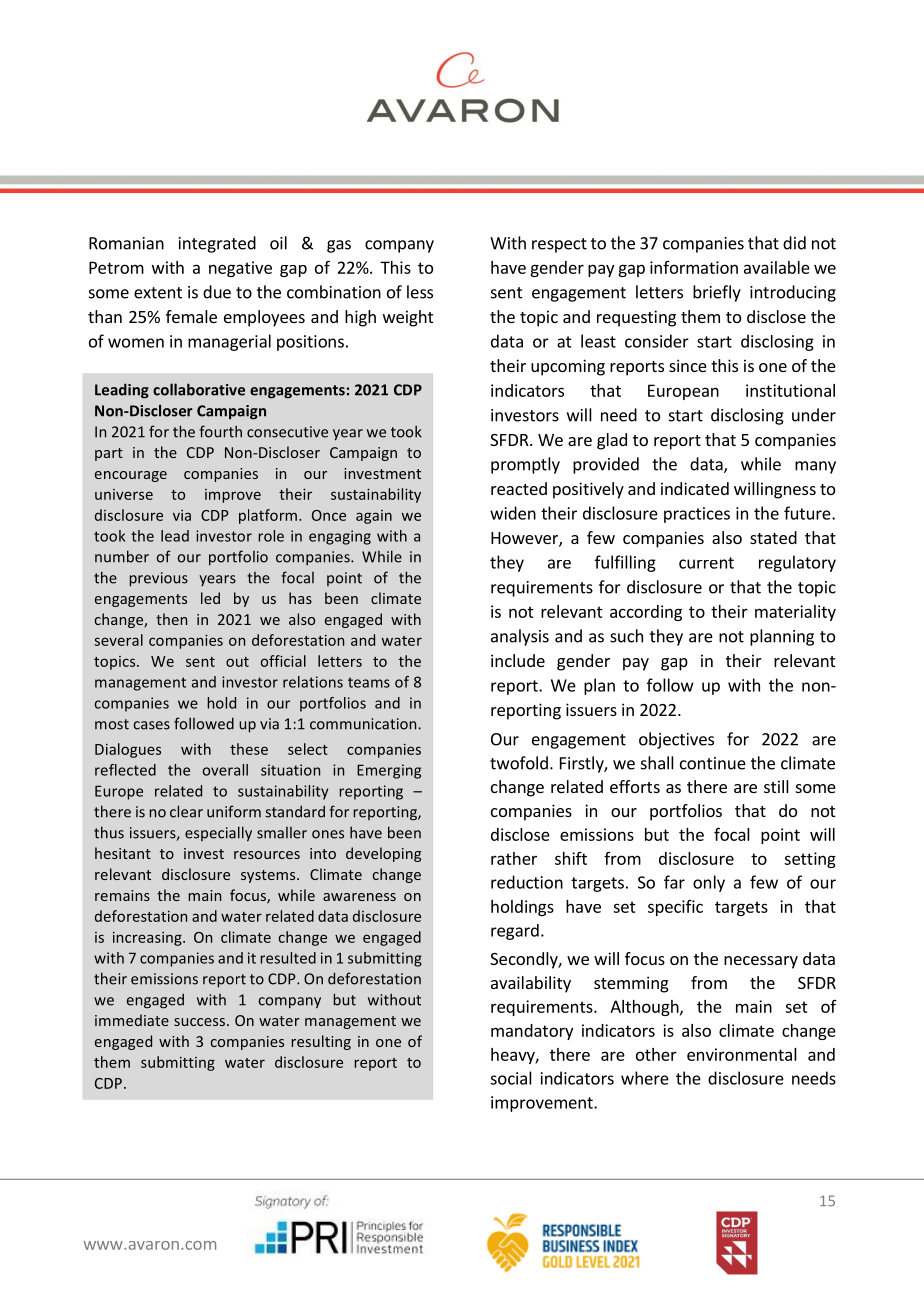 The width and height of the screenshot is (924, 1308). What do you see at coordinates (217, 244) in the screenshot?
I see `integrated` at bounding box center [217, 244].
